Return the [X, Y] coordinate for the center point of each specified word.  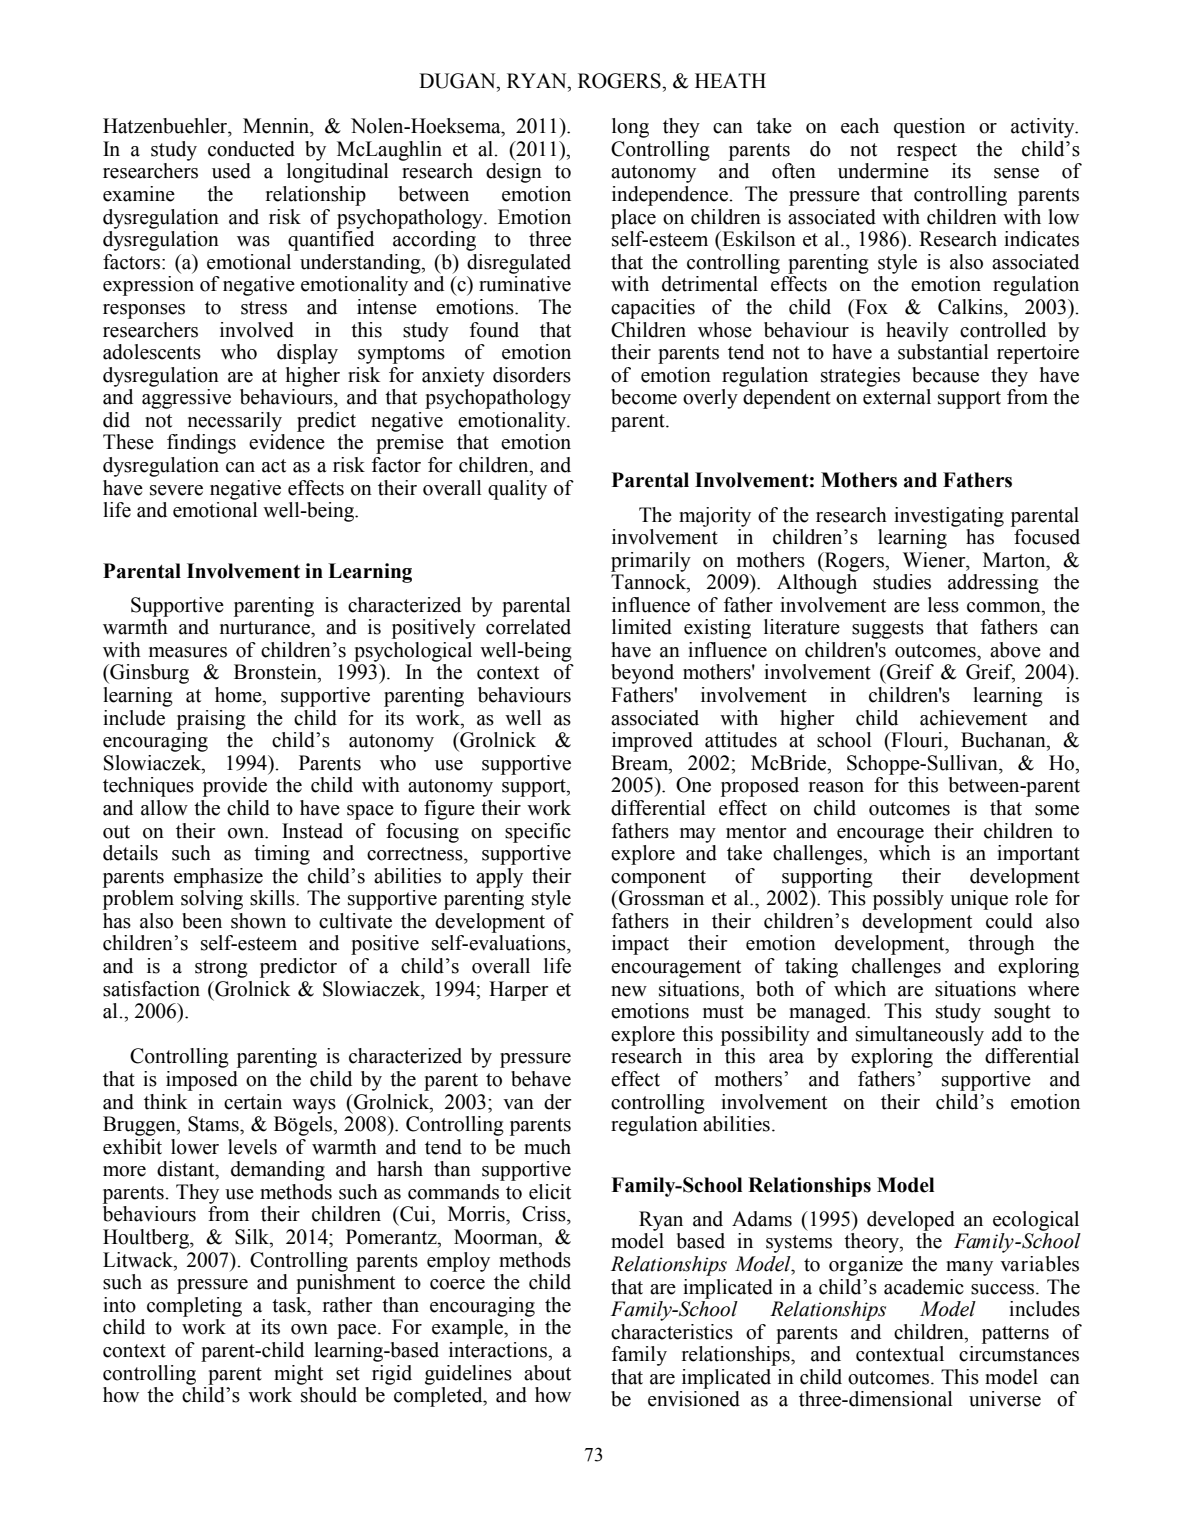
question [929, 128]
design [514, 173]
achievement [973, 718]
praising [211, 720]
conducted [251, 149]
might [298, 1375]
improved [652, 742]
